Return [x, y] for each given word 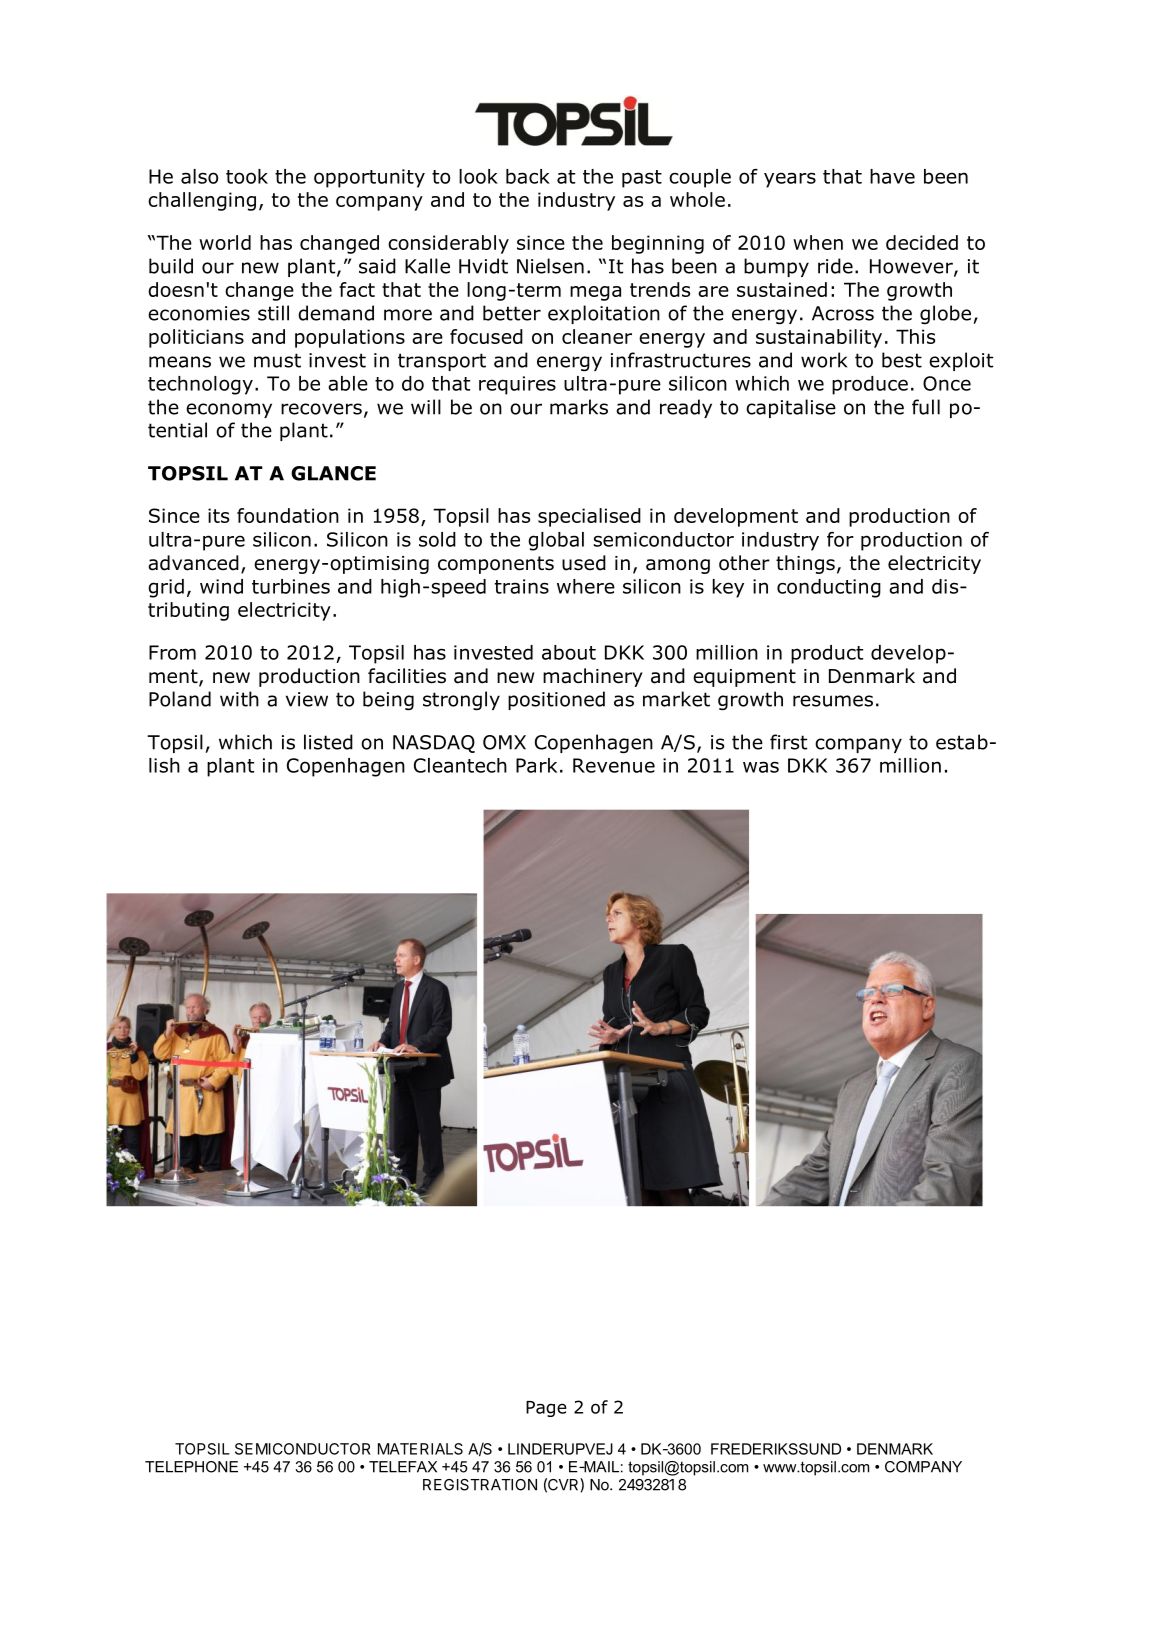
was [761, 767]
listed [328, 742]
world [225, 242]
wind [221, 586]
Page [546, 1409]
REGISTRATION [480, 1485]
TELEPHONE [191, 1467]
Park [536, 765]
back [528, 176]
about [569, 652]
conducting [829, 588]
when [818, 242]
